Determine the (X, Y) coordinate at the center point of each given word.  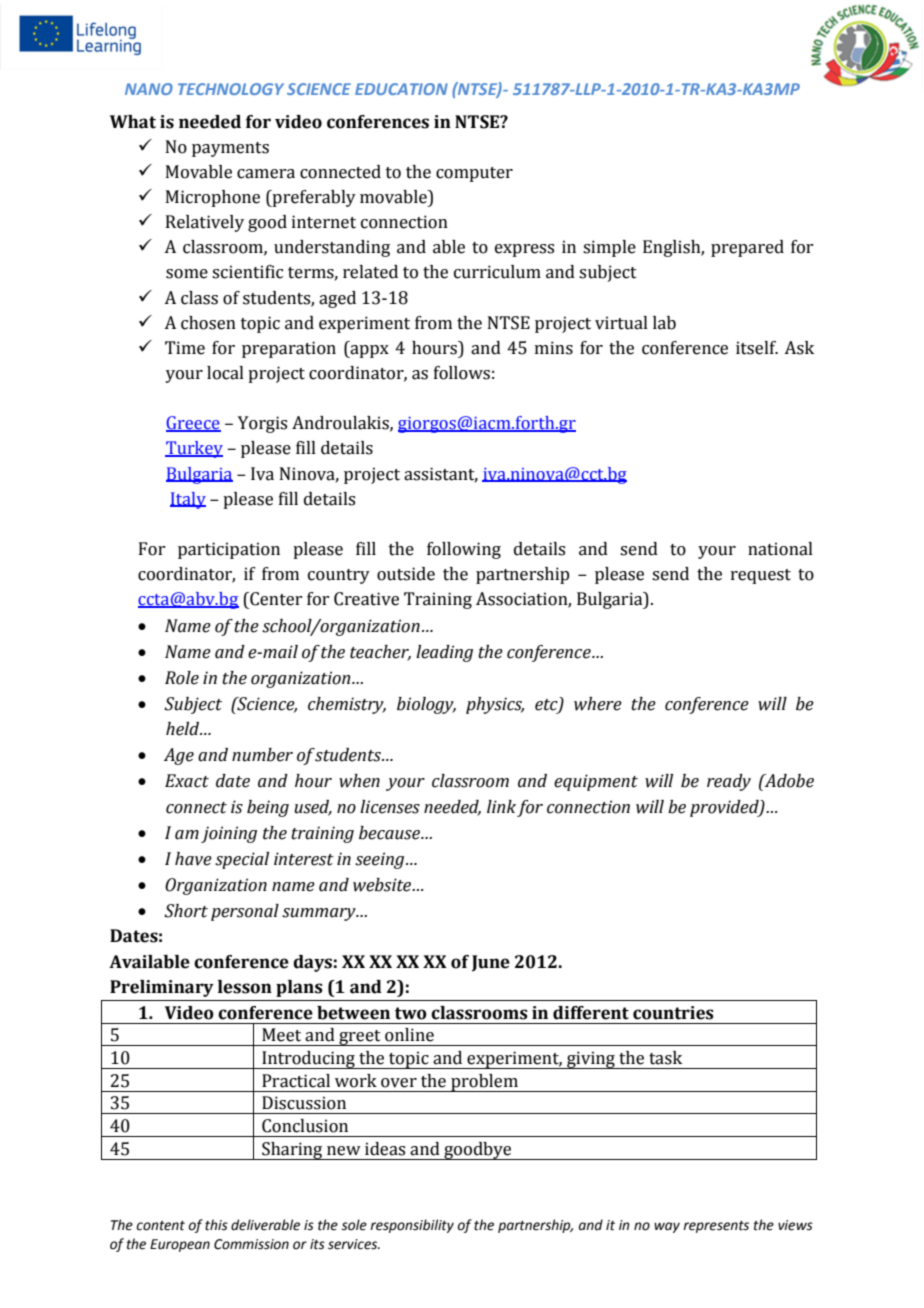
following (464, 550)
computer (474, 174)
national (780, 549)
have (193, 859)
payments (230, 149)
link (501, 806)
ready (729, 782)
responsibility (412, 1226)
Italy (188, 500)
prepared (747, 248)
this (216, 1225)
